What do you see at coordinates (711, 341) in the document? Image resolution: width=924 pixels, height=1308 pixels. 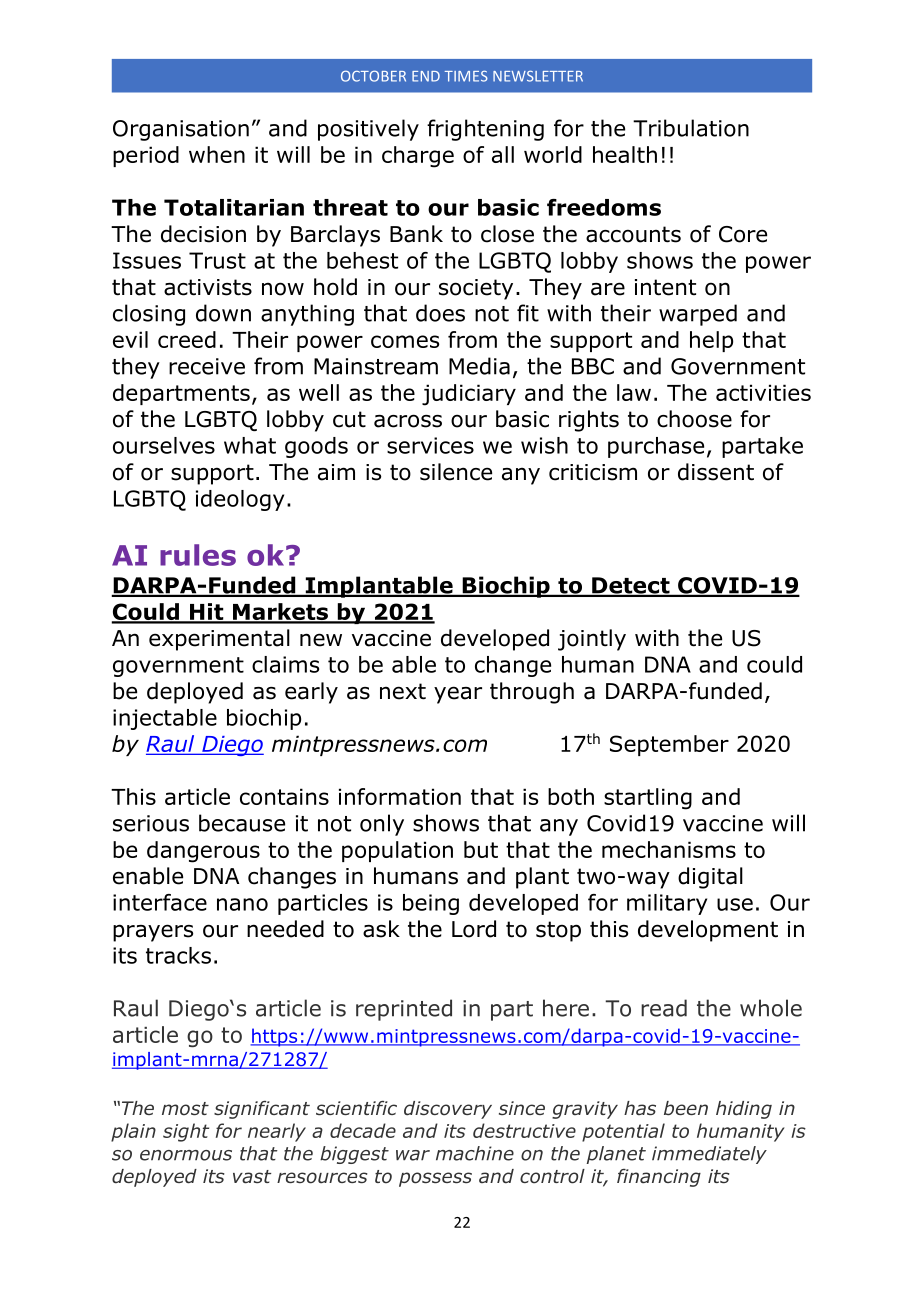 I see `help` at bounding box center [711, 341].
